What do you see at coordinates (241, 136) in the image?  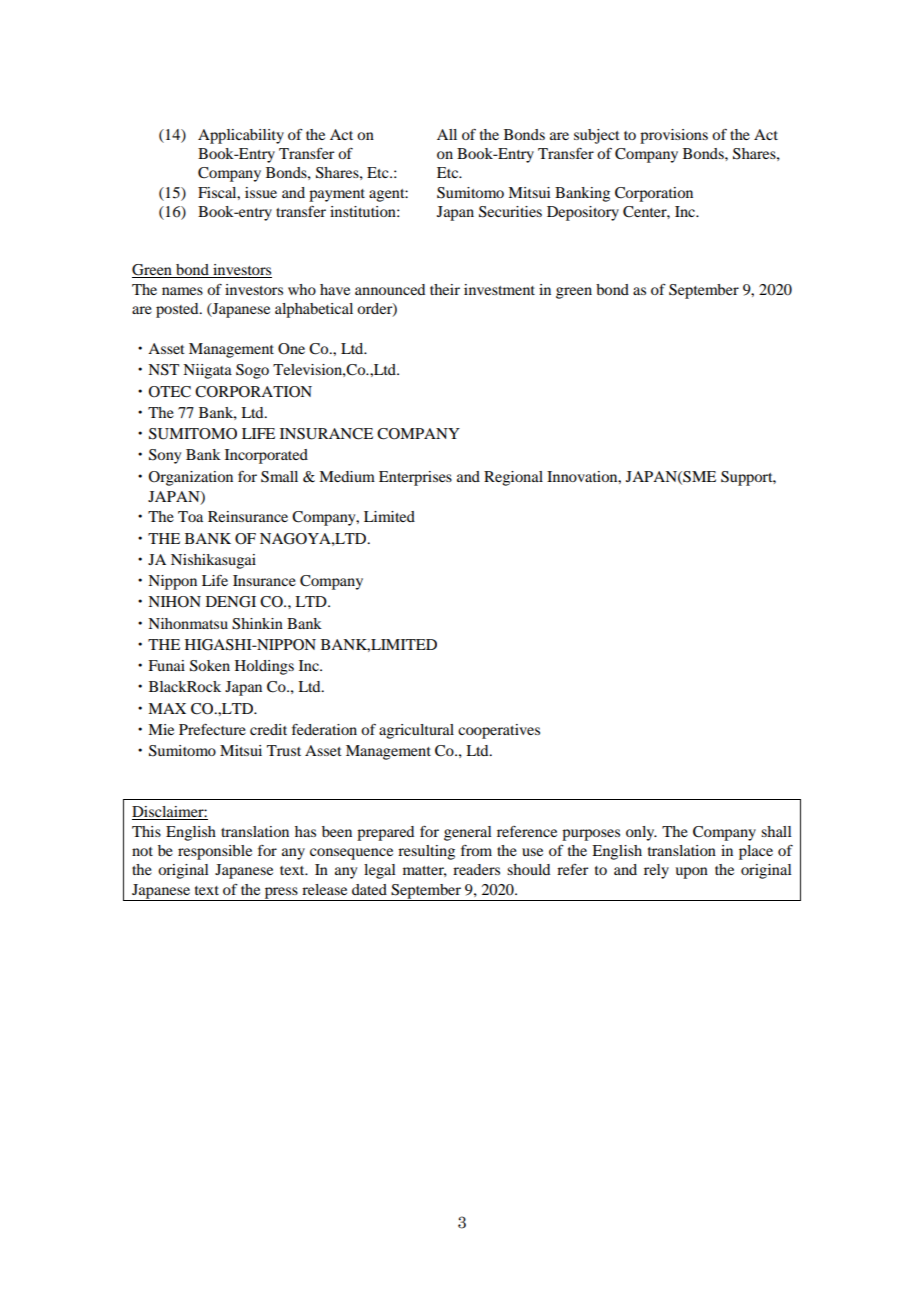 I see `Applicability` at bounding box center [241, 136].
